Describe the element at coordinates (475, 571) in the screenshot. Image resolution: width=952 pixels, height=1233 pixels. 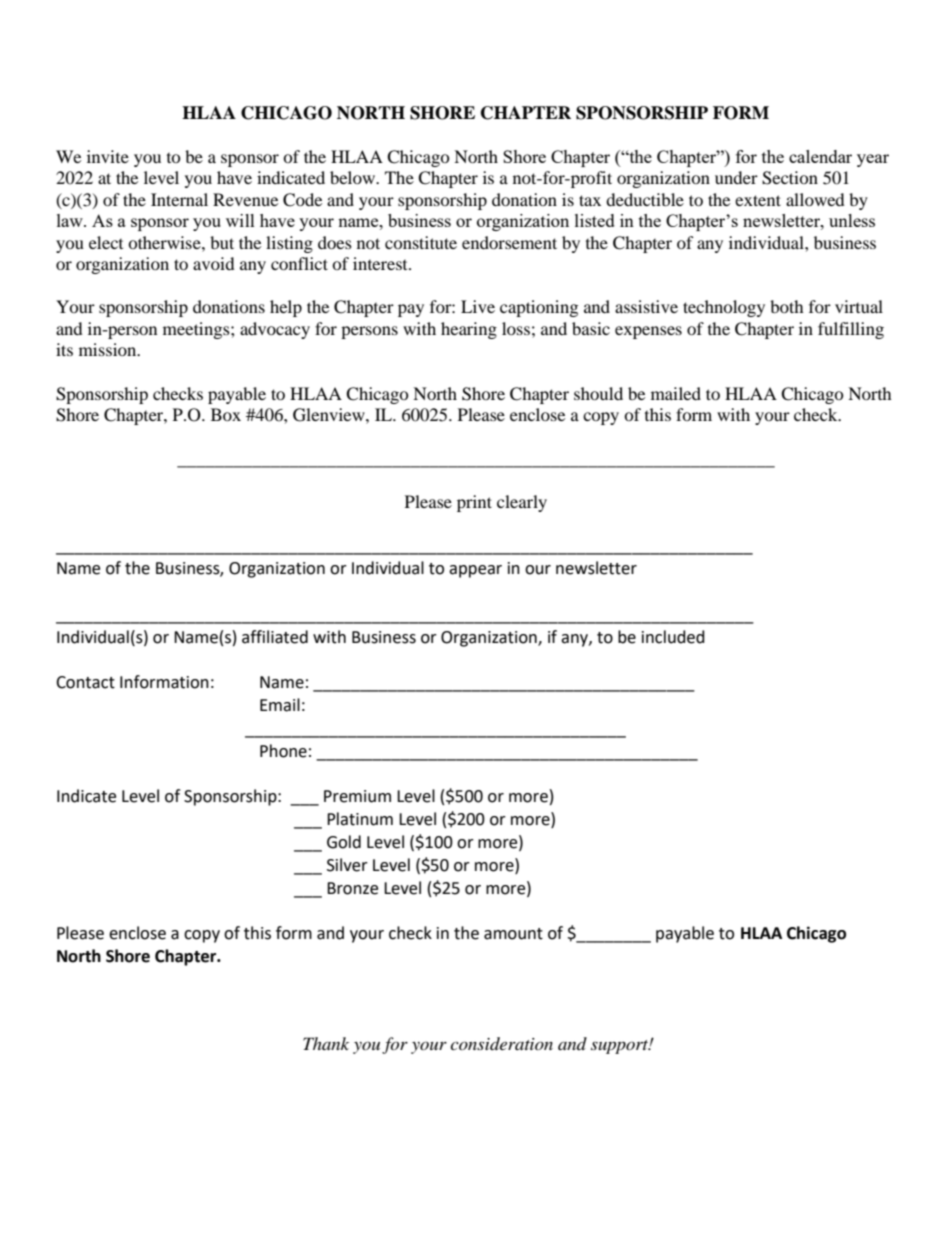
I see `appear` at that location.
